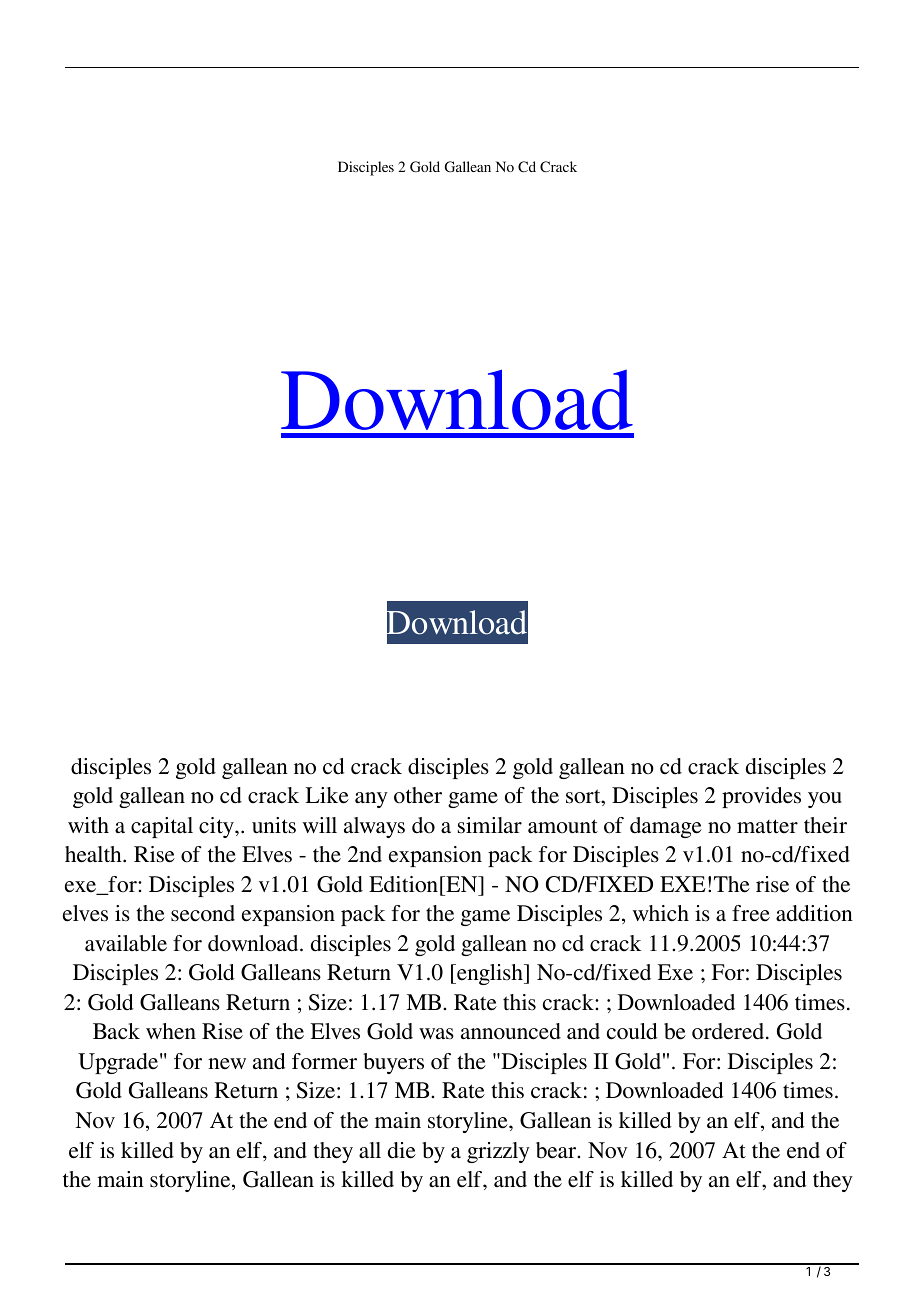 The image size is (924, 1308). I want to click on free, so click(751, 913).
